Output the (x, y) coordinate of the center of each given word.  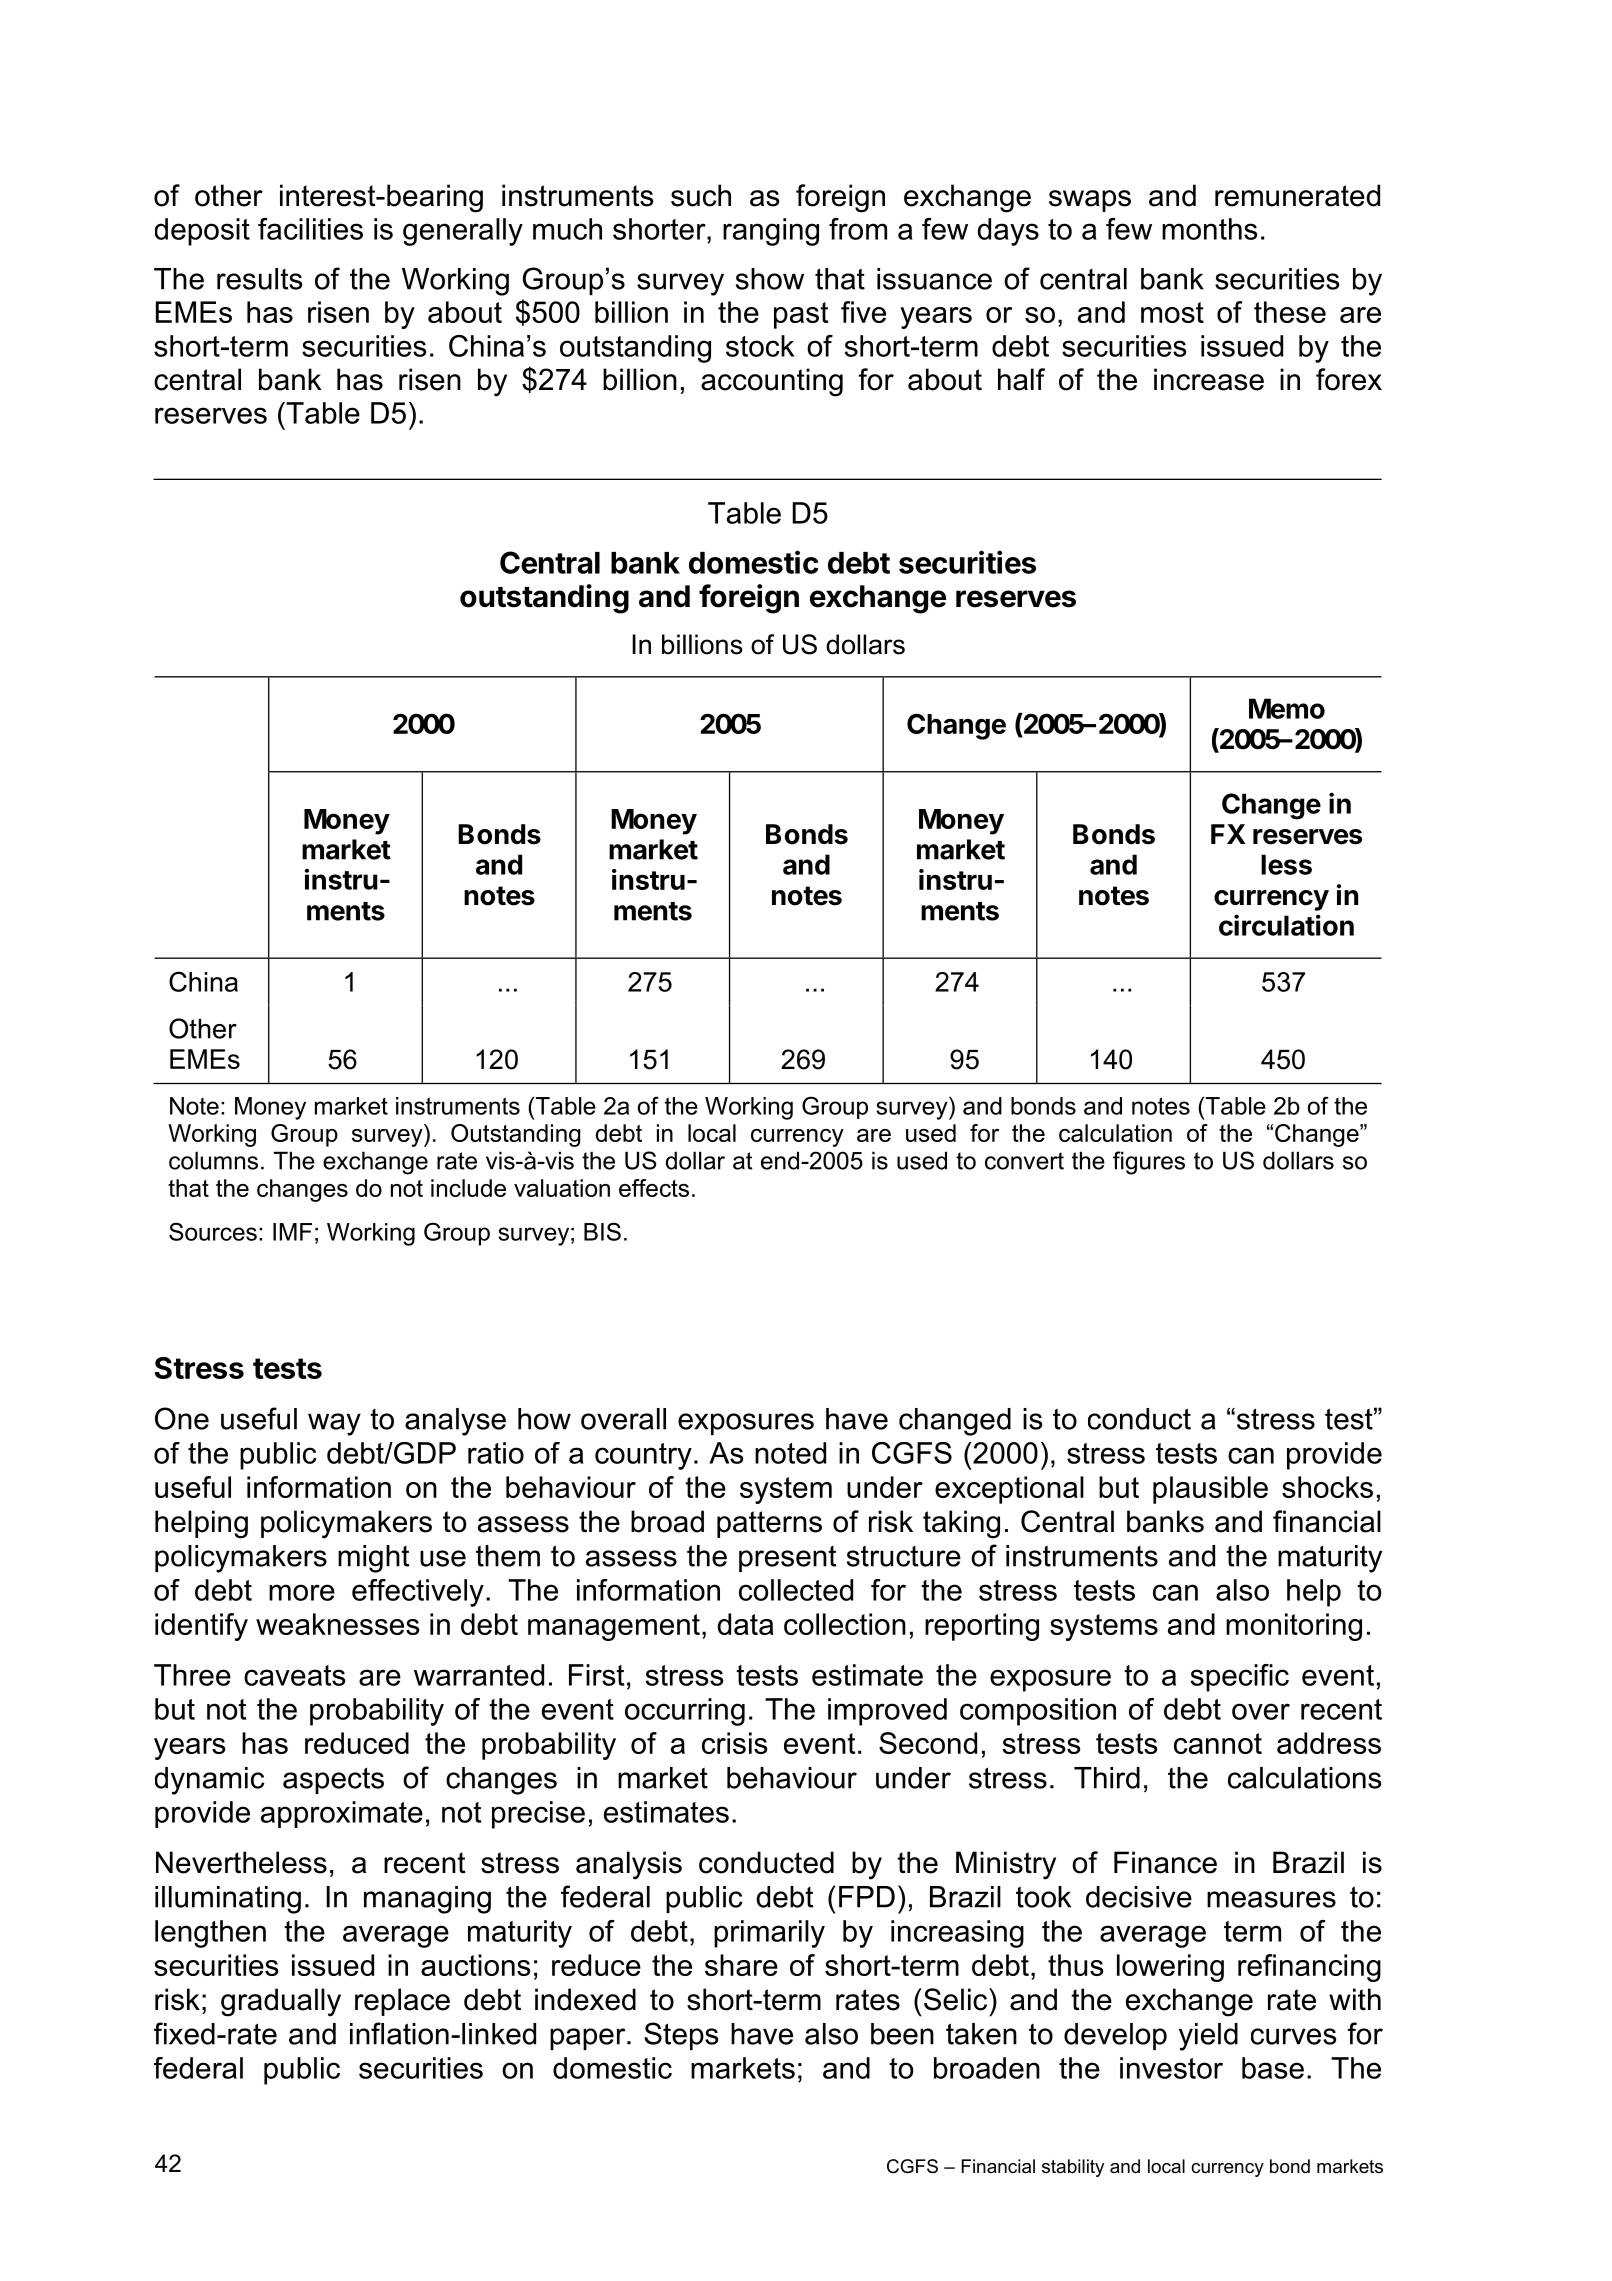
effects (654, 1188)
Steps (681, 2036)
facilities (310, 229)
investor (1171, 2068)
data (745, 1624)
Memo (1287, 708)
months (1209, 229)
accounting (772, 382)
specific (1240, 1678)
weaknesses (337, 1624)
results (260, 279)
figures (1149, 1163)
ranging (771, 232)
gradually (281, 2002)
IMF (292, 1232)
